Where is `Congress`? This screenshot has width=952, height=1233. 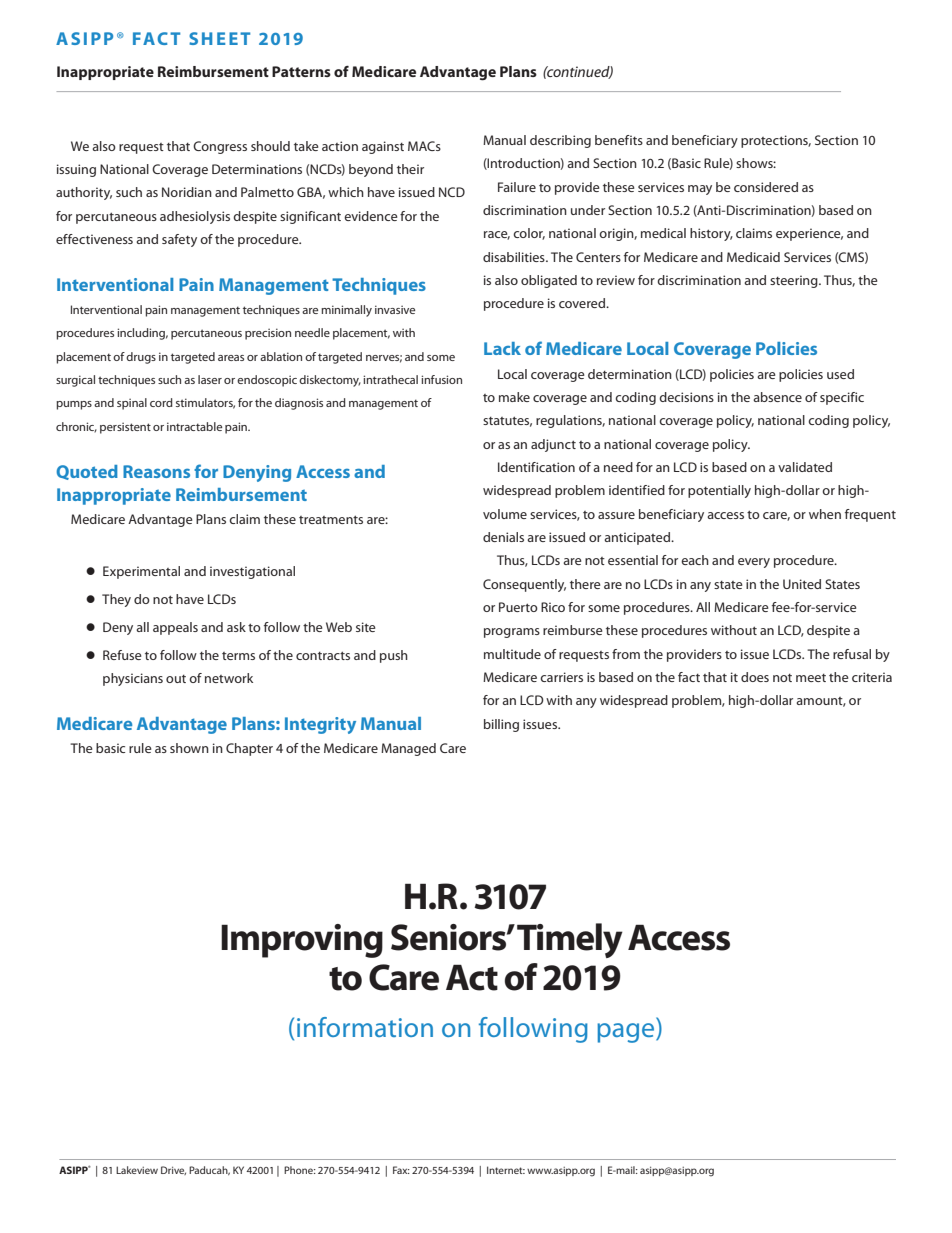
Congress is located at coordinates (220, 147).
